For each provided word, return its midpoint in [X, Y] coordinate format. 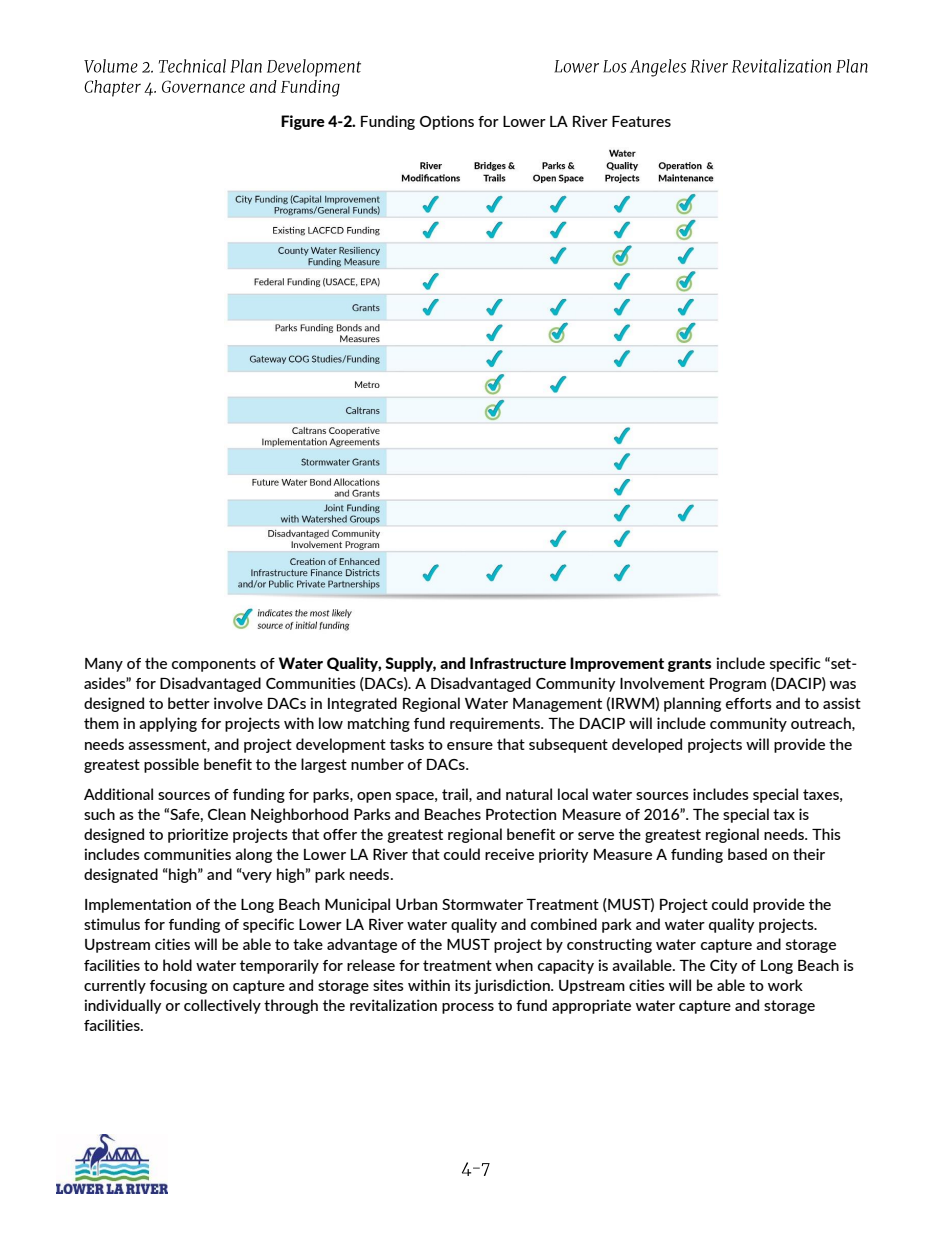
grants [689, 665]
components [214, 665]
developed [647, 745]
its [463, 985]
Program [738, 685]
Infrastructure [518, 663]
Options [447, 122]
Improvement [617, 664]
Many [104, 665]
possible [171, 765]
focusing [178, 986]
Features [641, 121]
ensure [470, 746]
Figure [303, 122]
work [785, 985]
